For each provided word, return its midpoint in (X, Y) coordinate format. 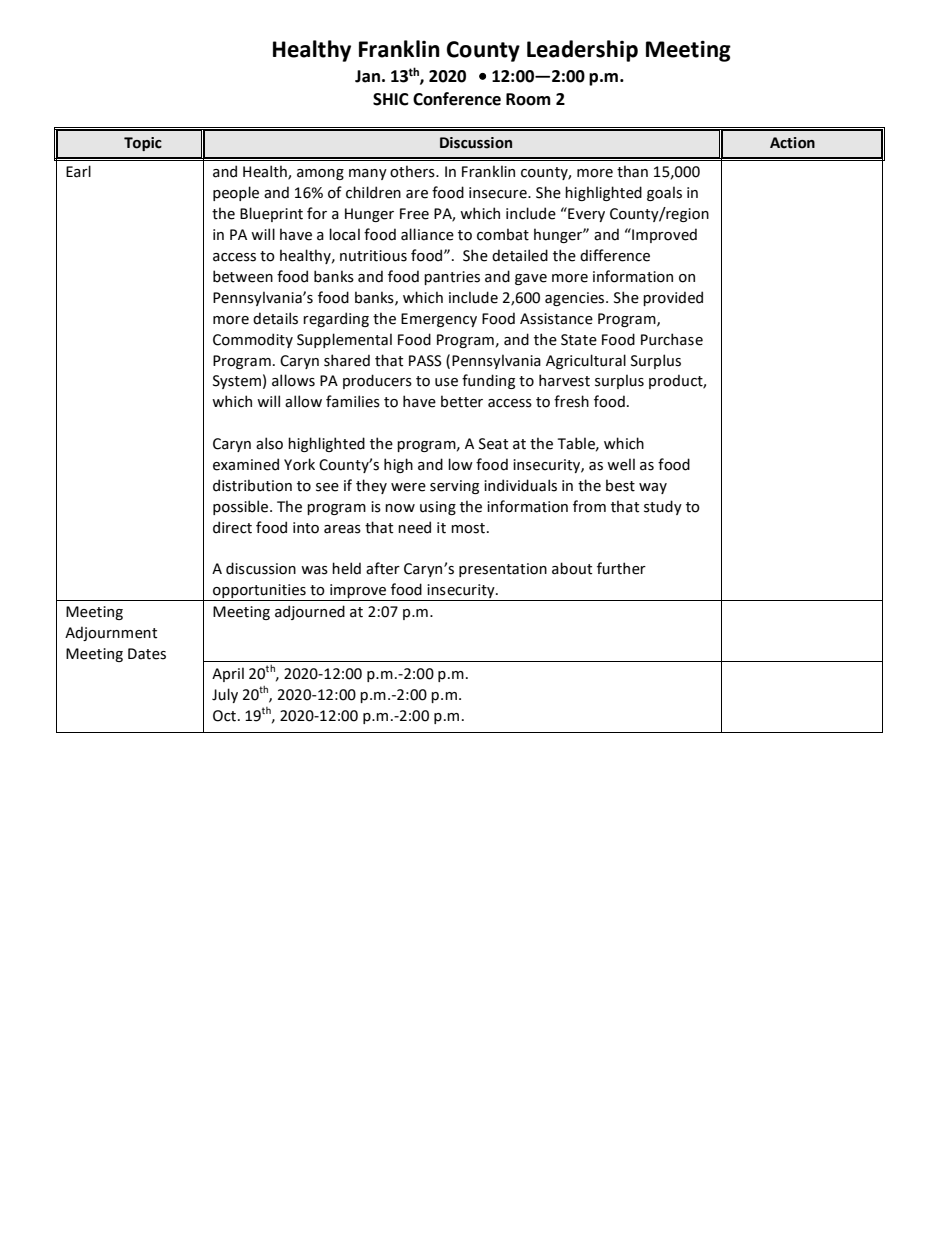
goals (664, 193)
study (663, 507)
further (621, 568)
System (237, 382)
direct (232, 527)
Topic (143, 144)
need (414, 527)
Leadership (582, 51)
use (446, 382)
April (228, 674)
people (236, 193)
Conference (457, 99)
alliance (427, 234)
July (225, 695)
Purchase (672, 339)
